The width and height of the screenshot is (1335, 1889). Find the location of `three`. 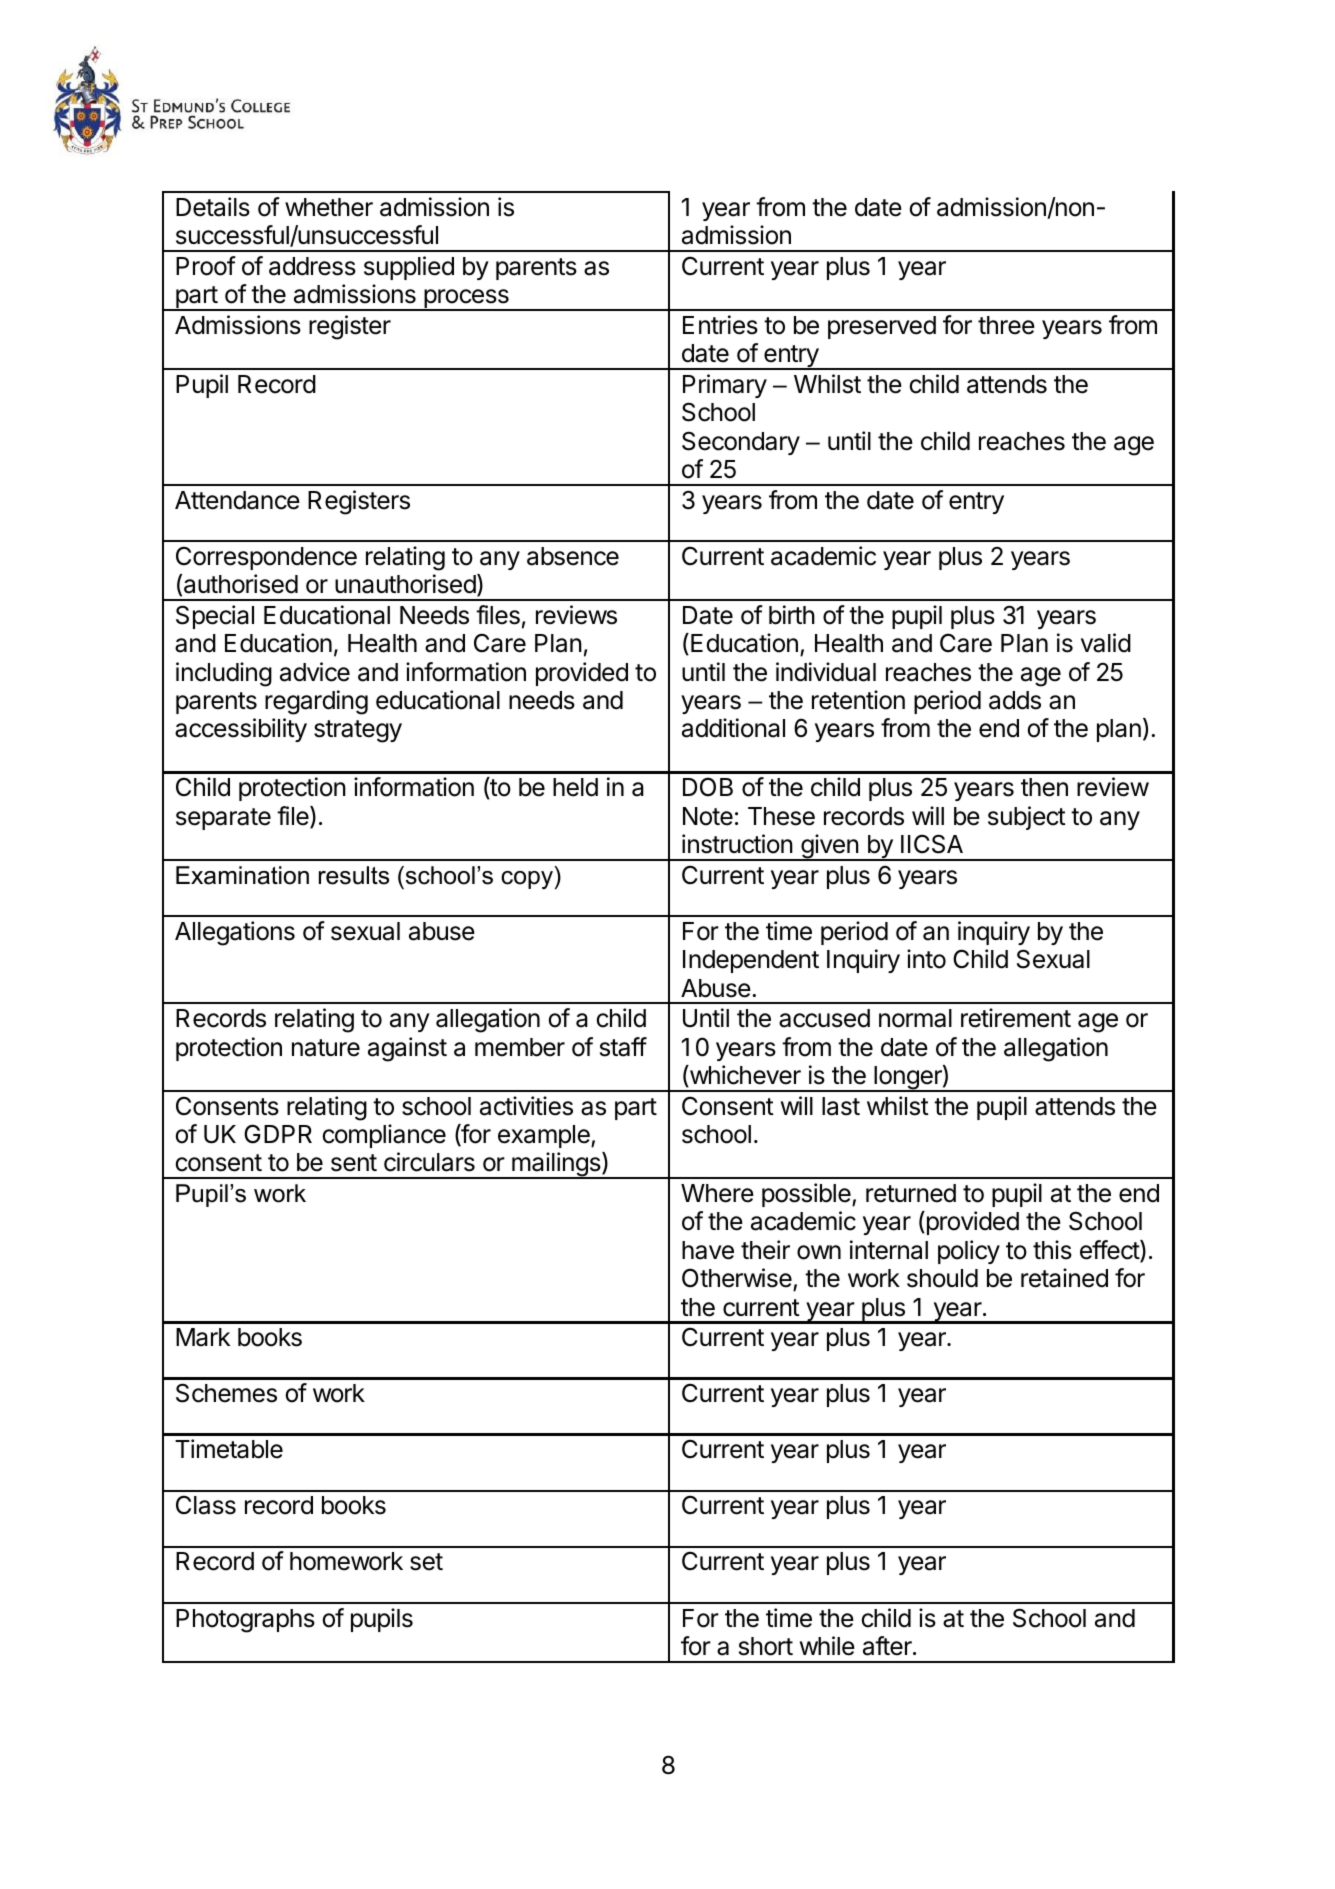

three is located at coordinates (1006, 325).
